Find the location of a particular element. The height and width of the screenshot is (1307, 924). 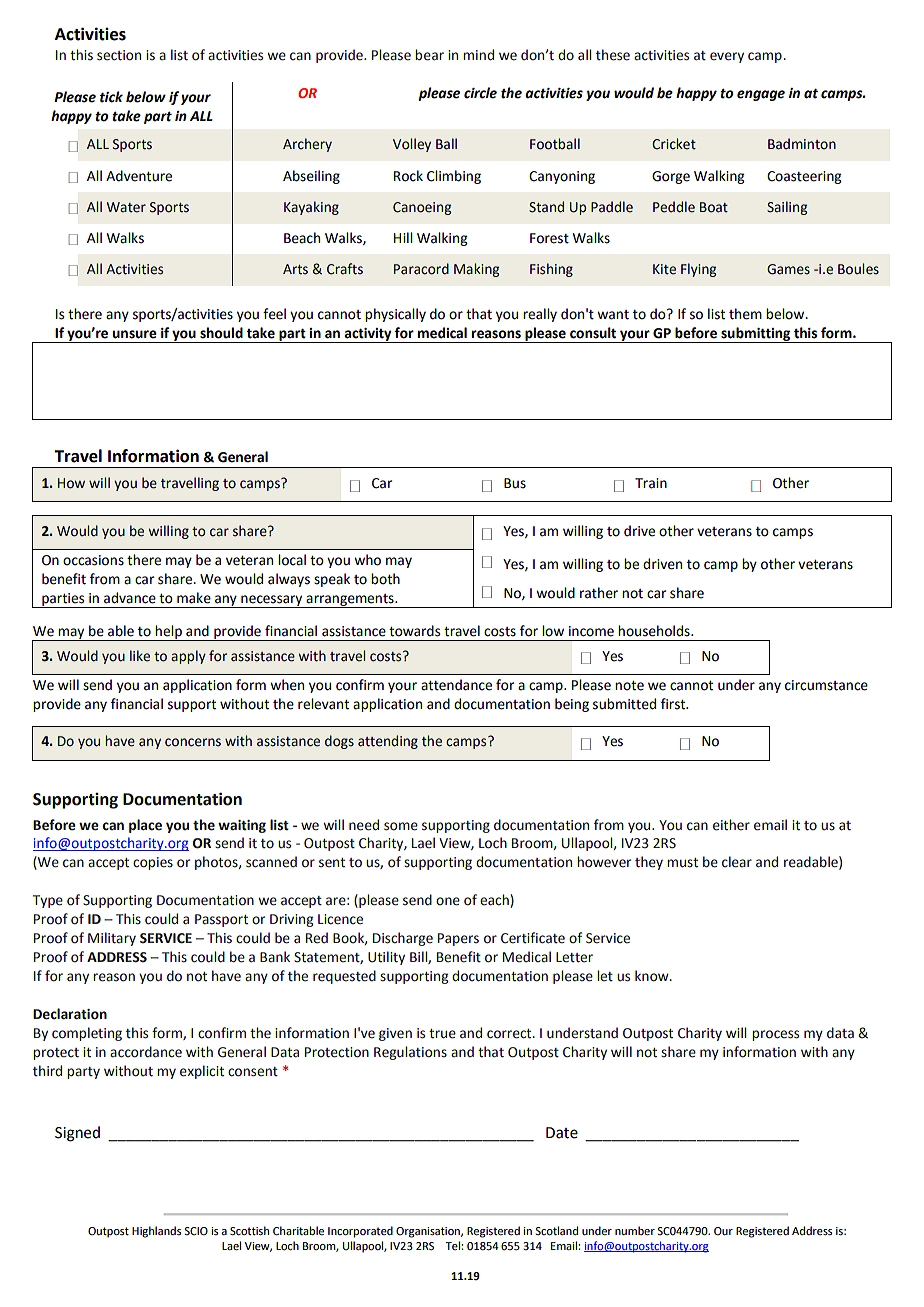

Incorporated is located at coordinates (360, 1232).
